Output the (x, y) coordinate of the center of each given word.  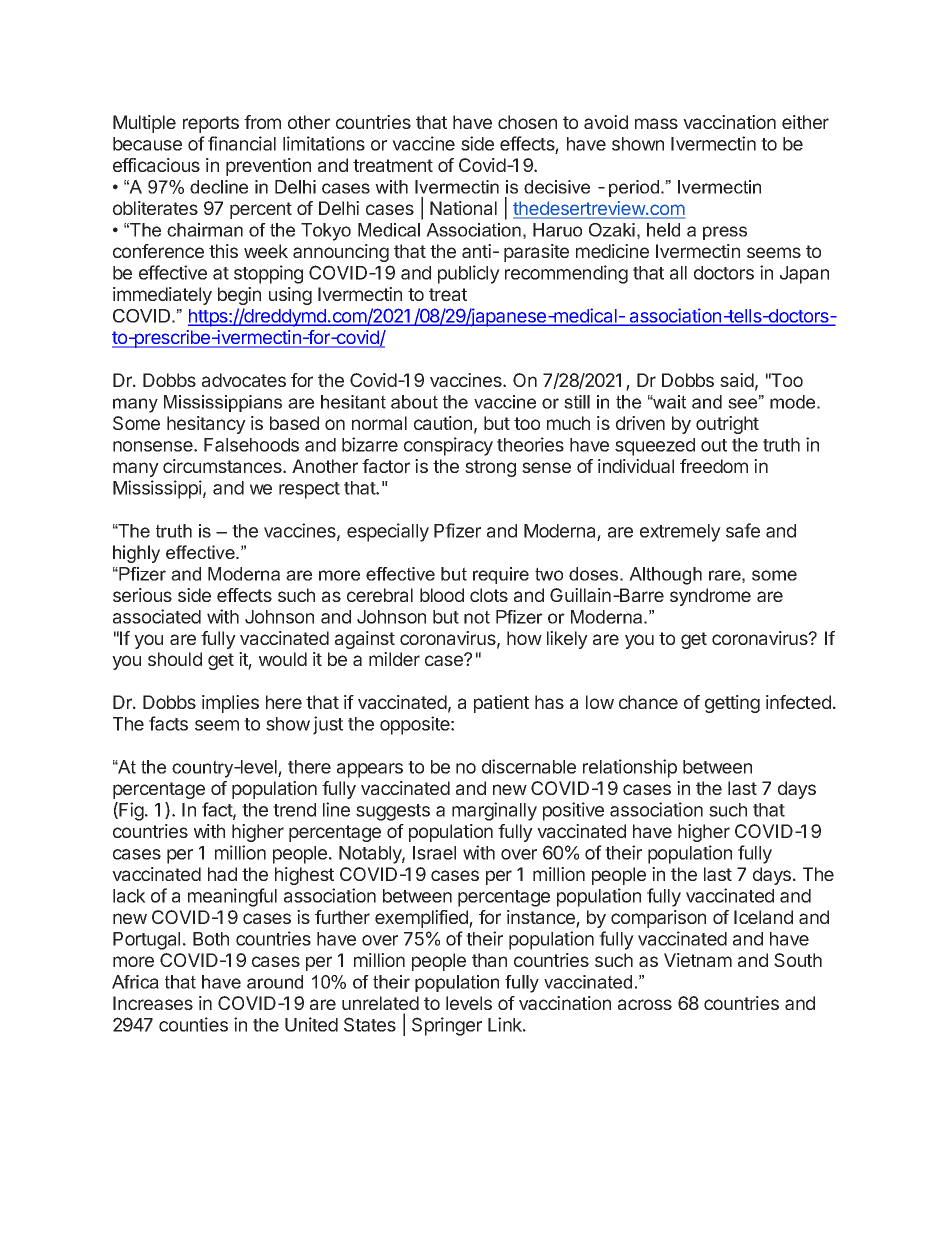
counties (193, 1024)
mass (656, 123)
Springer (447, 1026)
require (501, 575)
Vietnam (698, 960)
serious (142, 595)
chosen (527, 122)
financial (242, 143)
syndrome (710, 597)
